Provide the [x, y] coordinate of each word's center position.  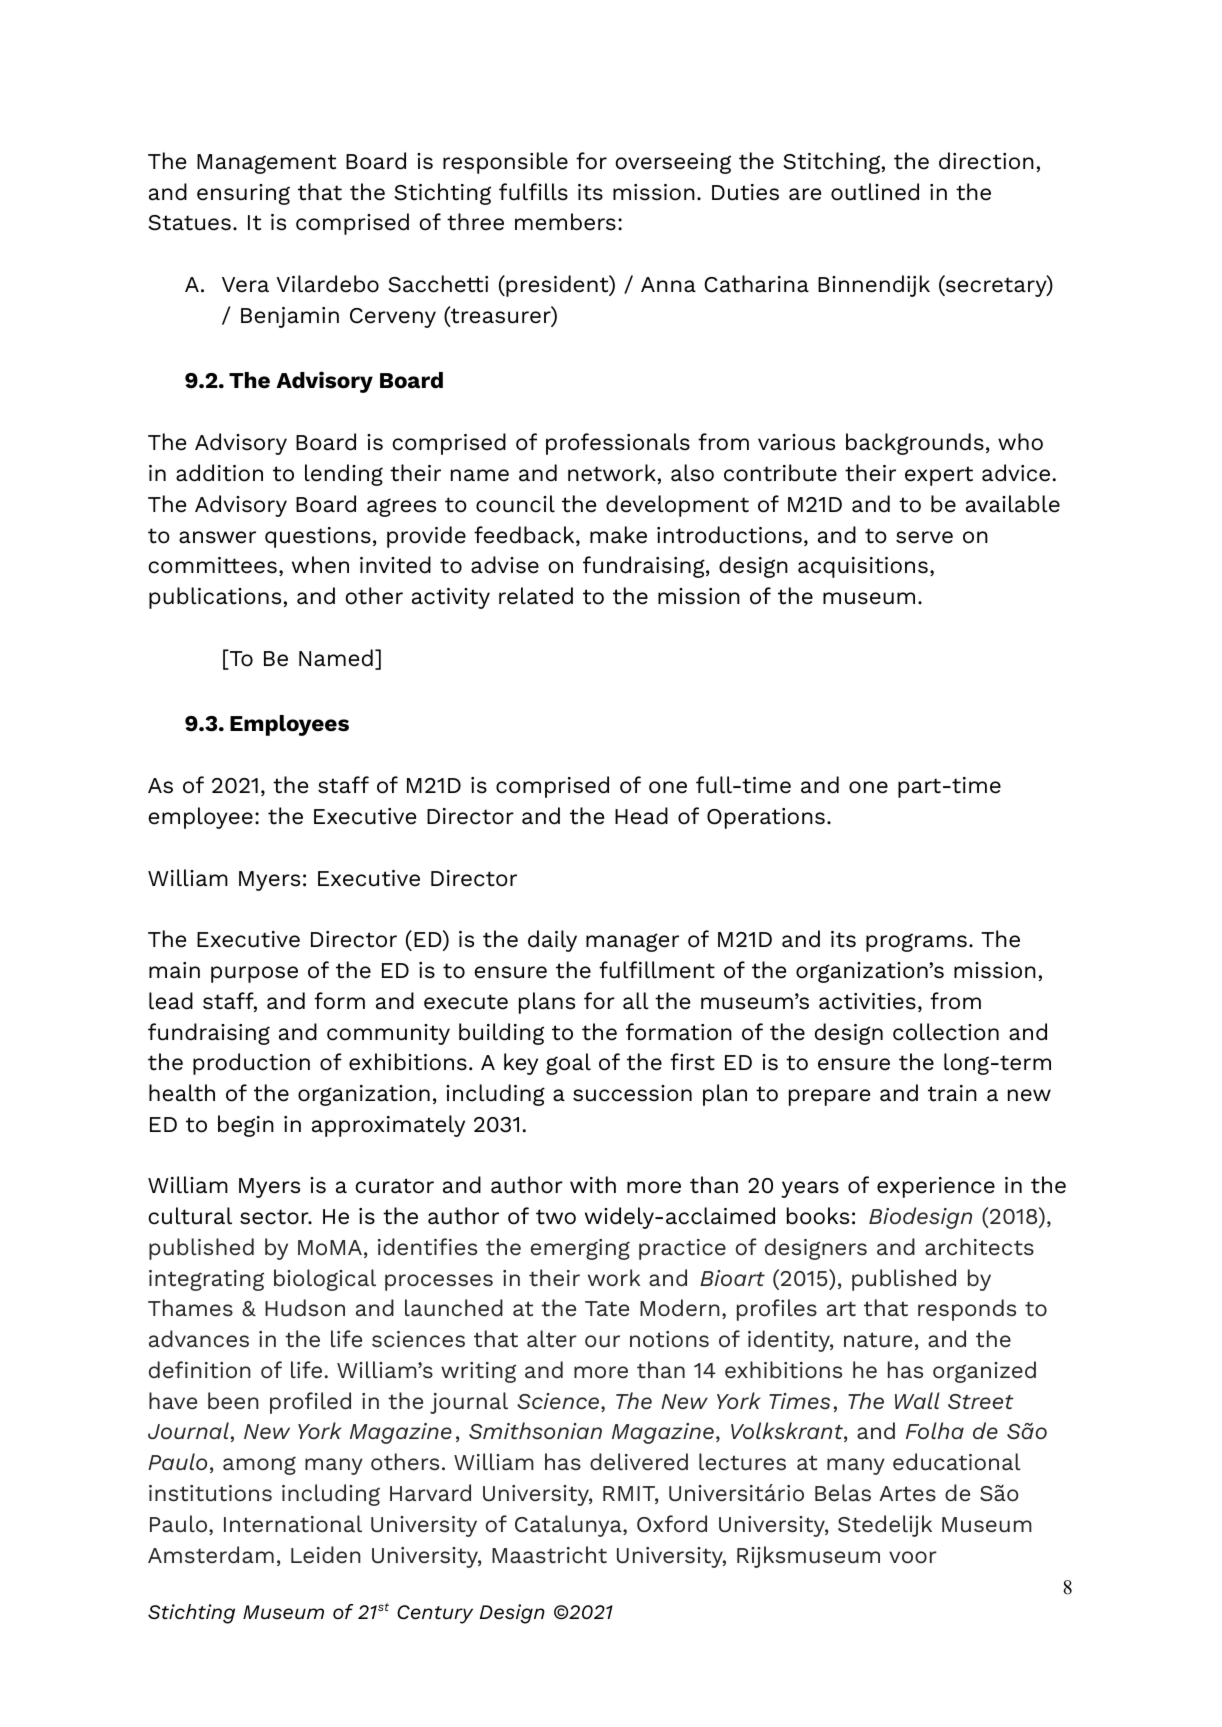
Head [641, 816]
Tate [607, 1309]
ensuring [243, 194]
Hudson [305, 1308]
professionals [618, 444]
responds [967, 1310]
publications [215, 598]
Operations [766, 818]
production [251, 1064]
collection [946, 1032]
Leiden [326, 1554]
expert [939, 476]
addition [219, 473]
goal [568, 1064]
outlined [875, 192]
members [565, 222]
